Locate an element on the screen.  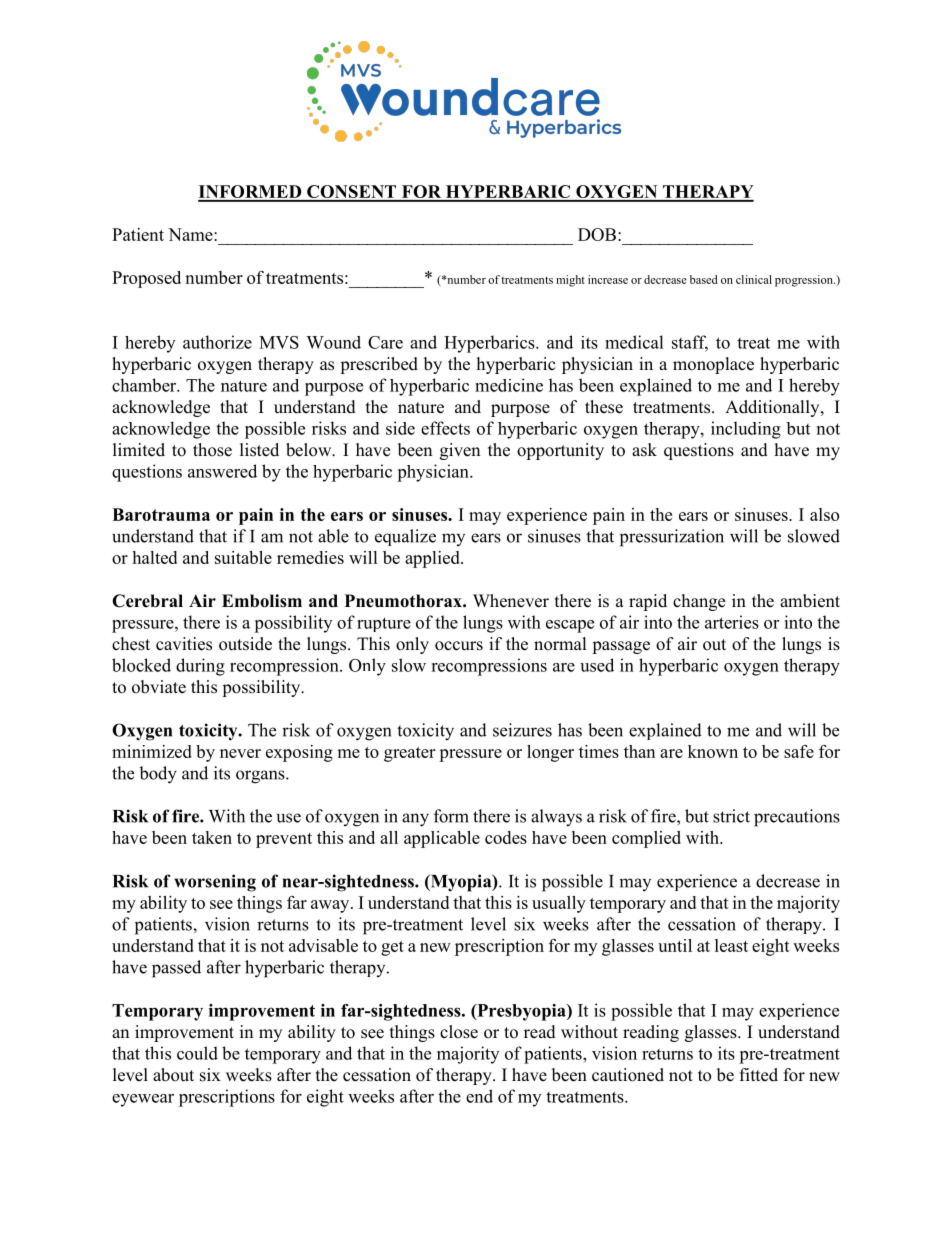
end is located at coordinates (479, 1096).
